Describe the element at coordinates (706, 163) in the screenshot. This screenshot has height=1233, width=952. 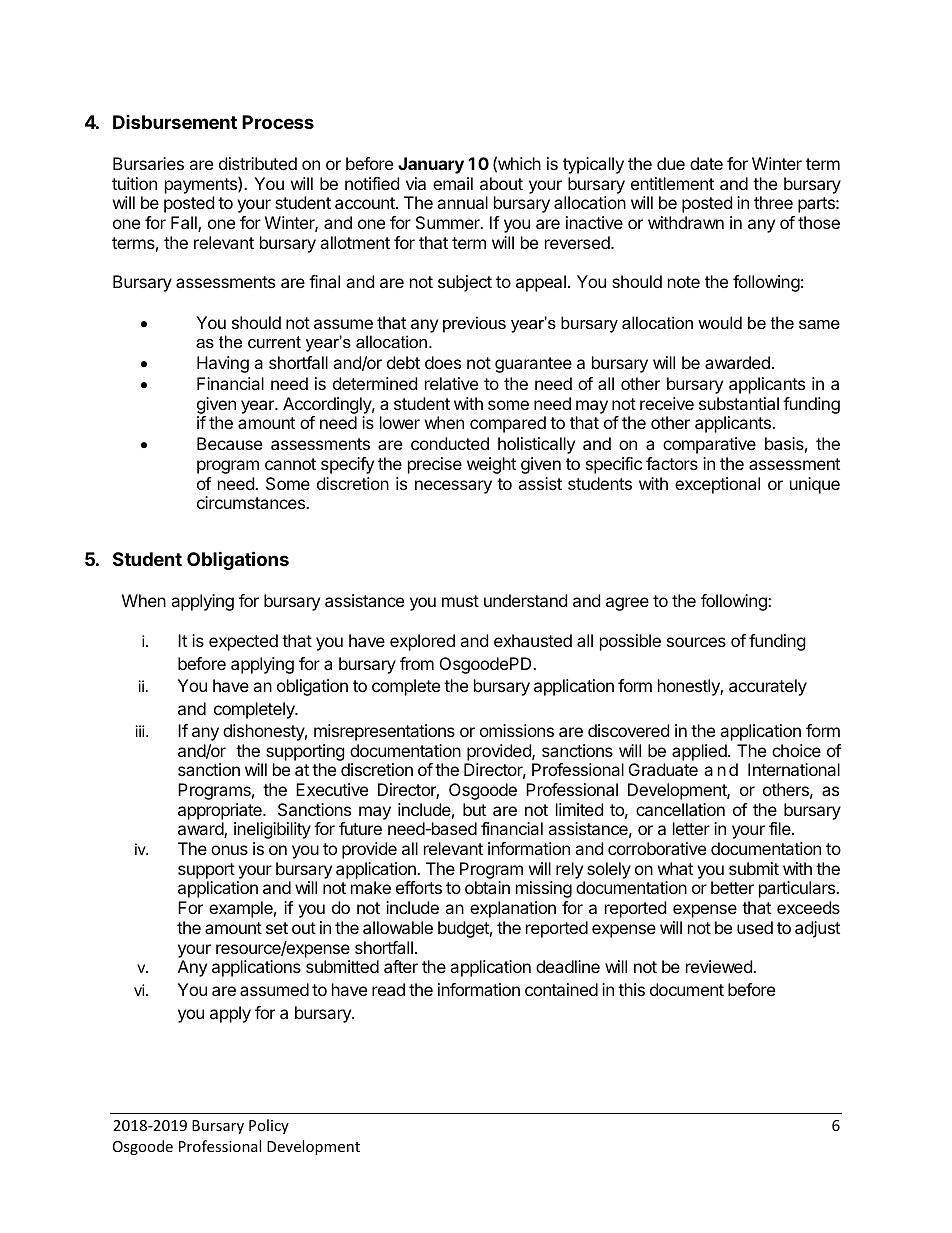
I see `date` at that location.
